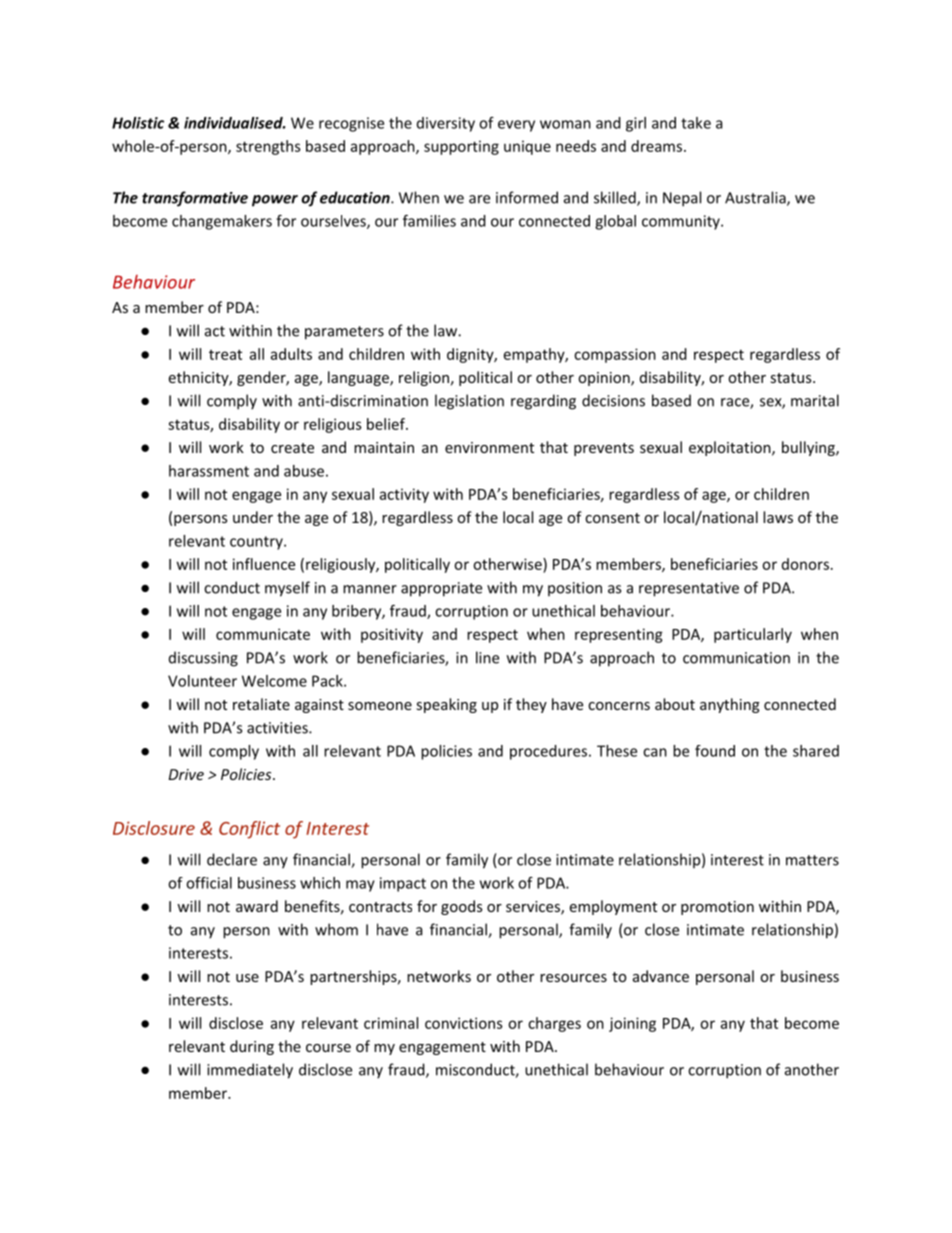 Image resolution: width=952 pixels, height=1233 pixels. I want to click on strengths, so click(268, 147).
